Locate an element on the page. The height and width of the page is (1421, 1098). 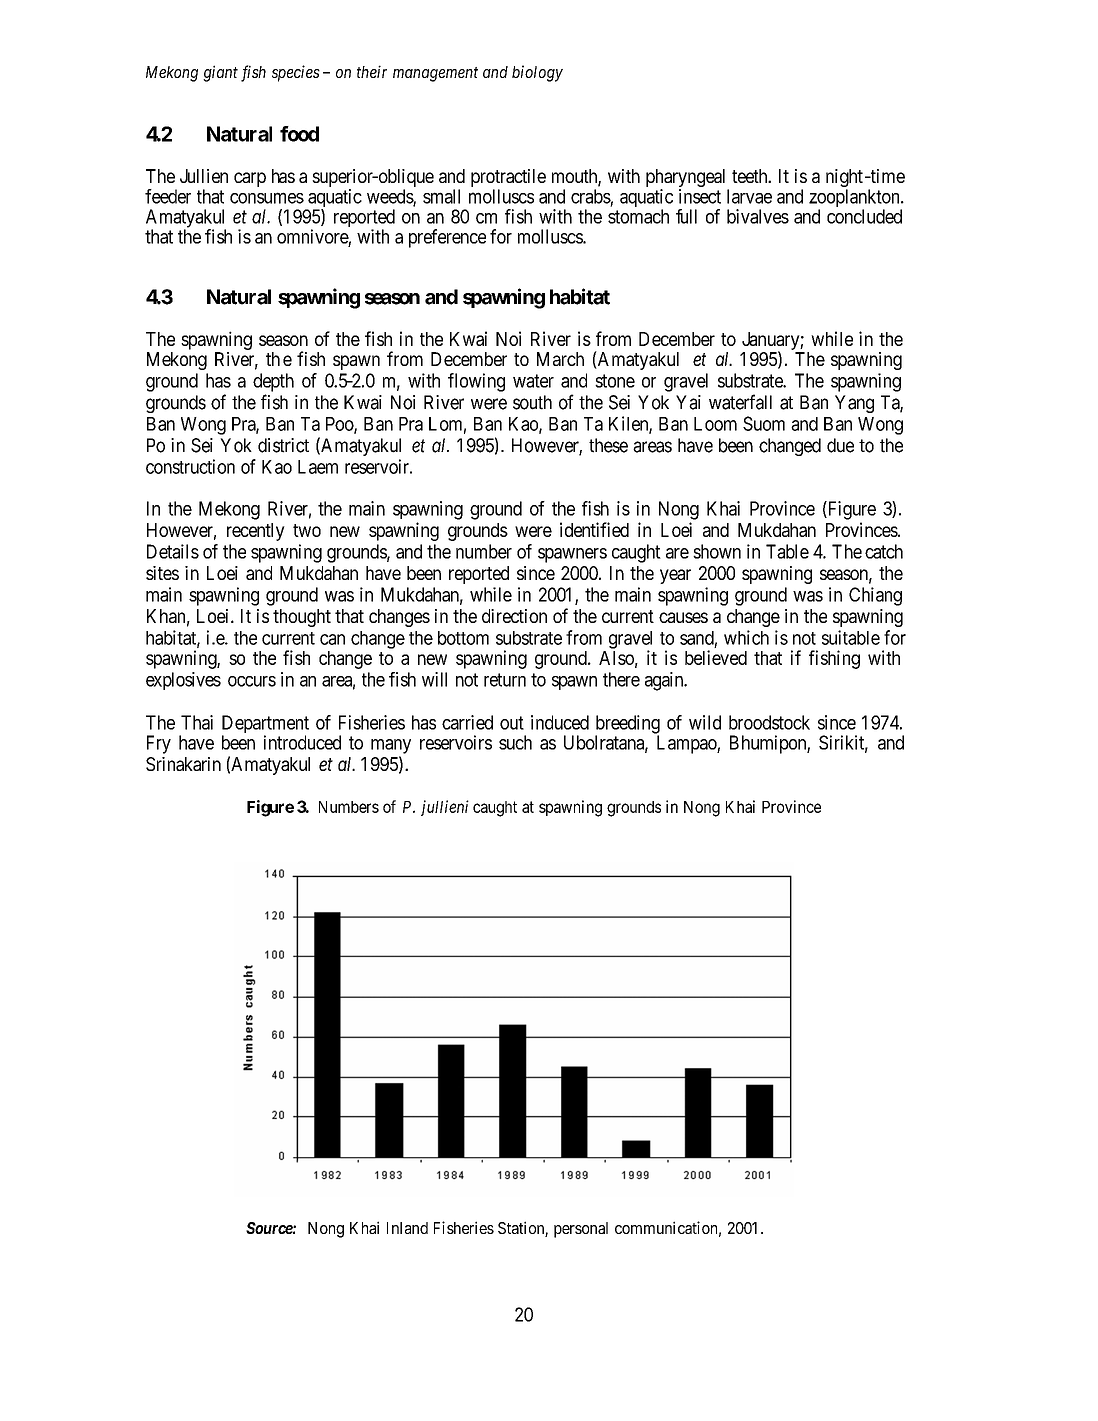
giant is located at coordinates (220, 73).
